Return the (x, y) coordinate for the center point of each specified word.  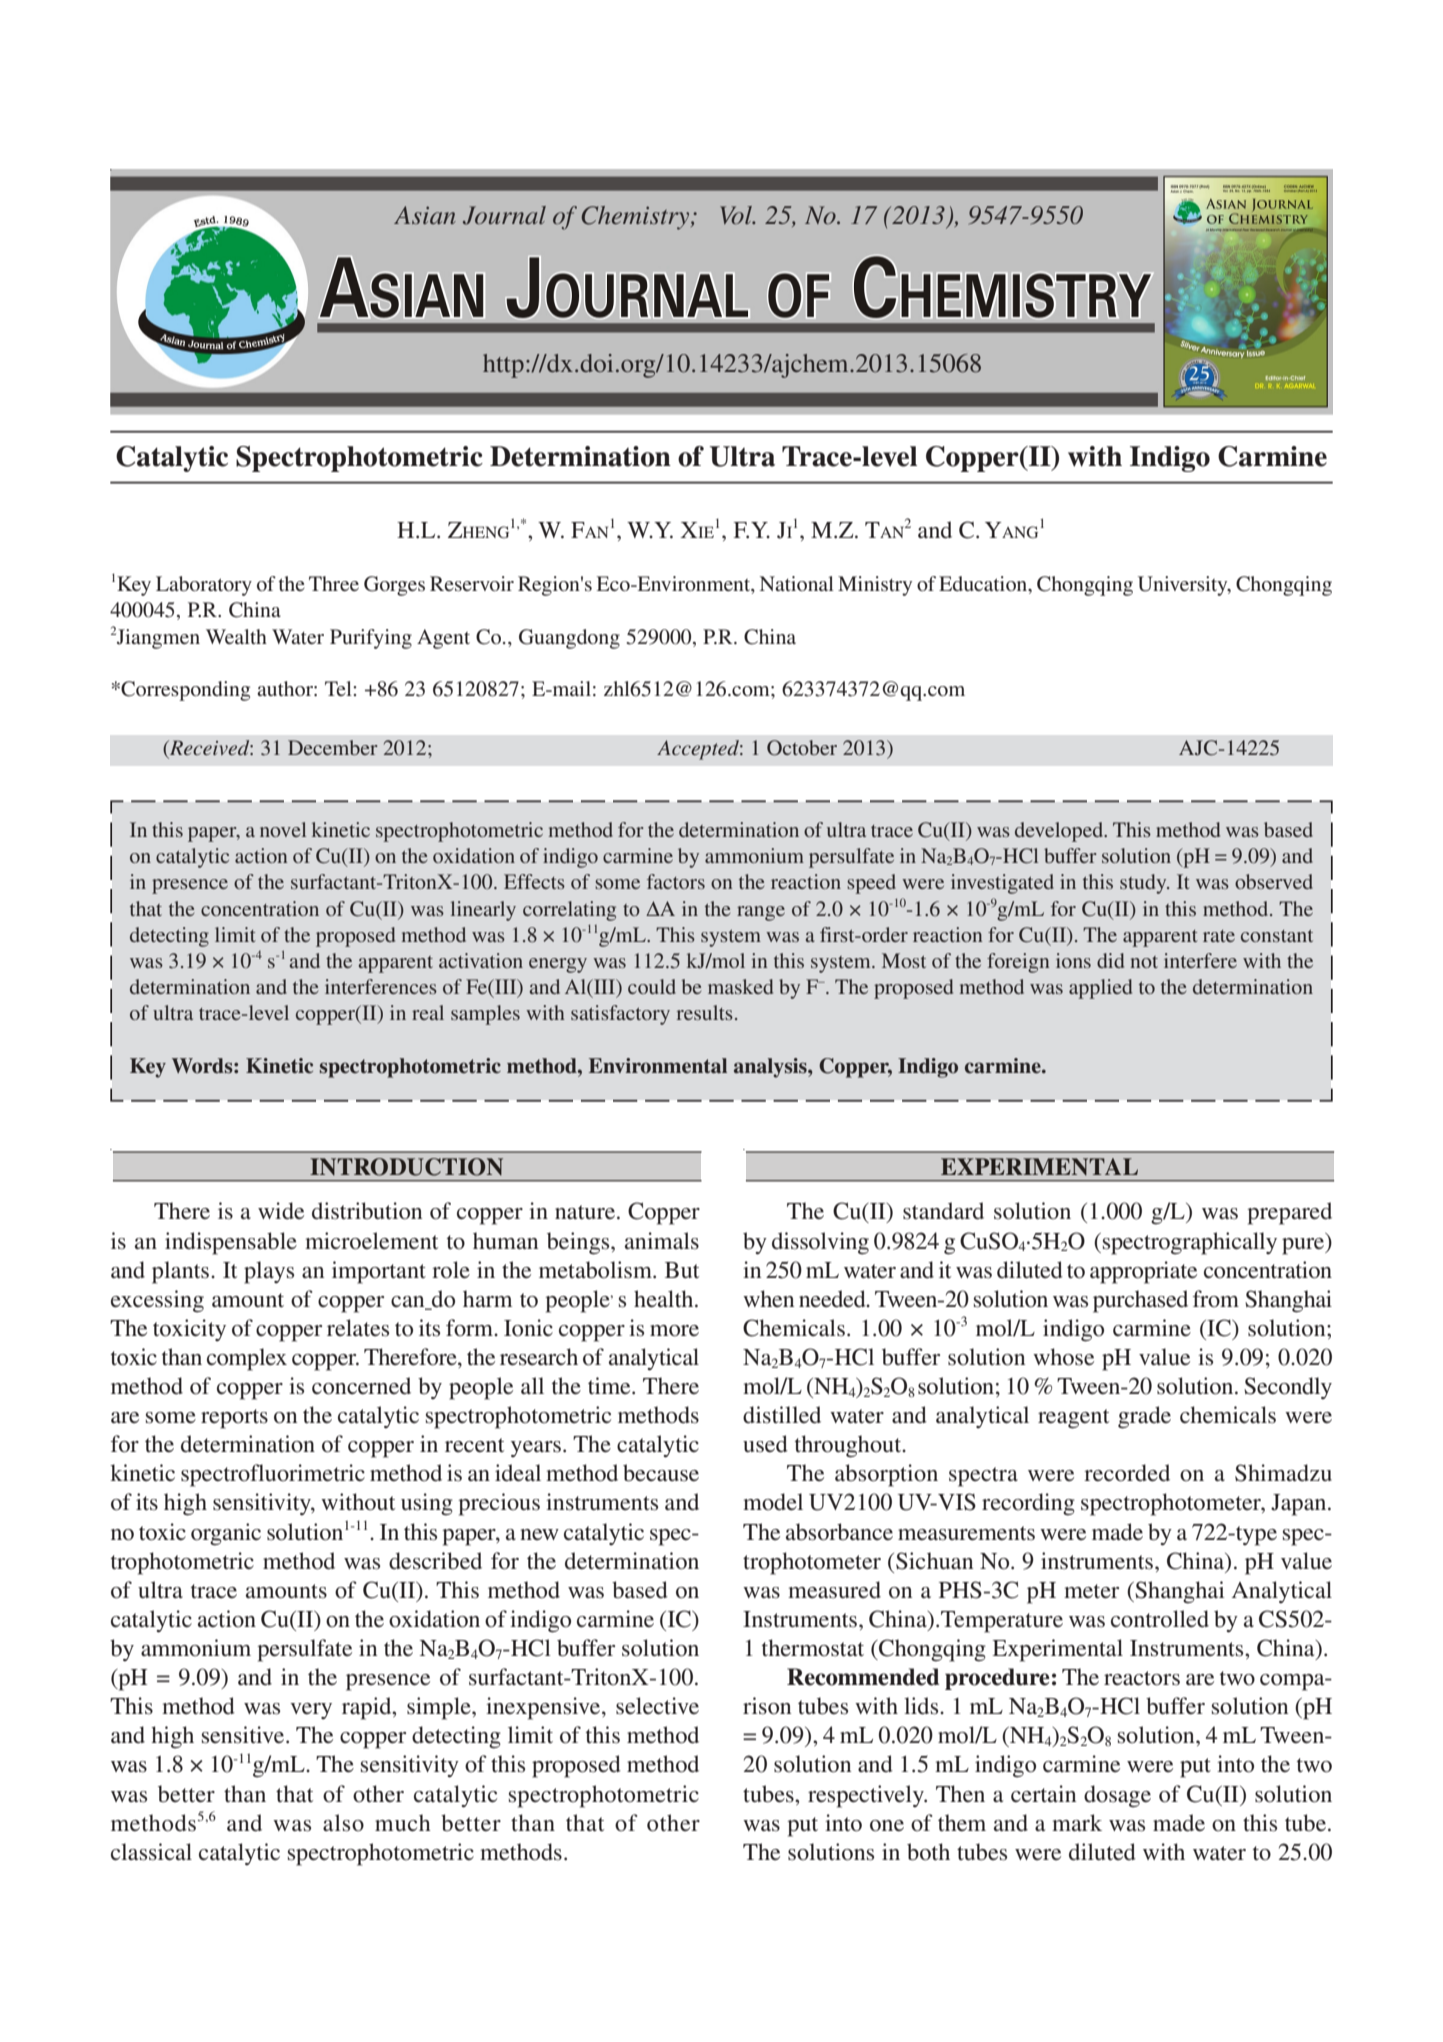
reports (234, 1419)
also (343, 1823)
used (765, 1444)
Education (984, 585)
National (797, 583)
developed (1060, 832)
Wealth (236, 636)
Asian (425, 215)
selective (657, 1706)
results (704, 1012)
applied (1100, 989)
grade (1144, 1417)
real (428, 1012)
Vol (737, 215)
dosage (1117, 1796)
